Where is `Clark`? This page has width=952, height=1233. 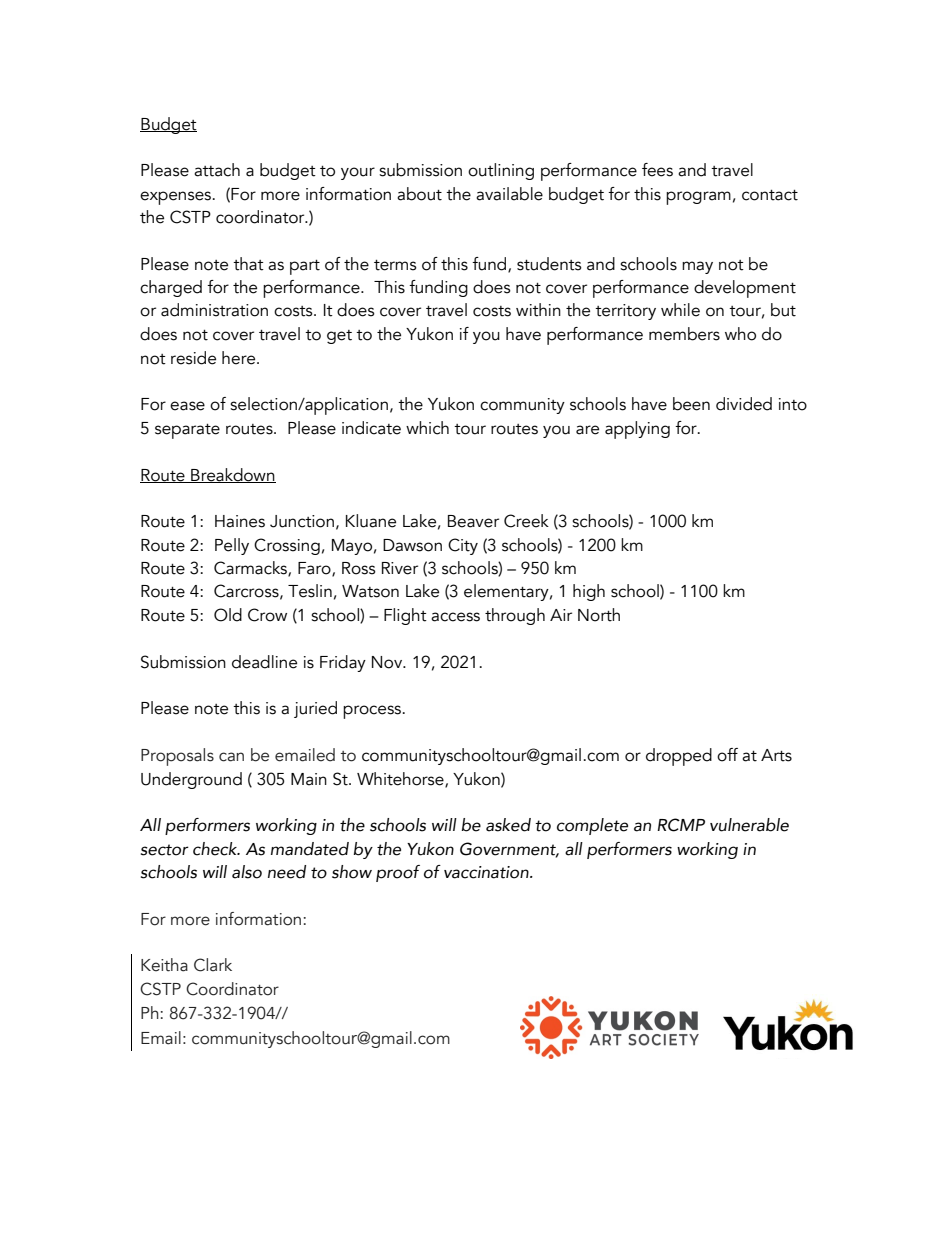
Clark is located at coordinates (213, 965).
